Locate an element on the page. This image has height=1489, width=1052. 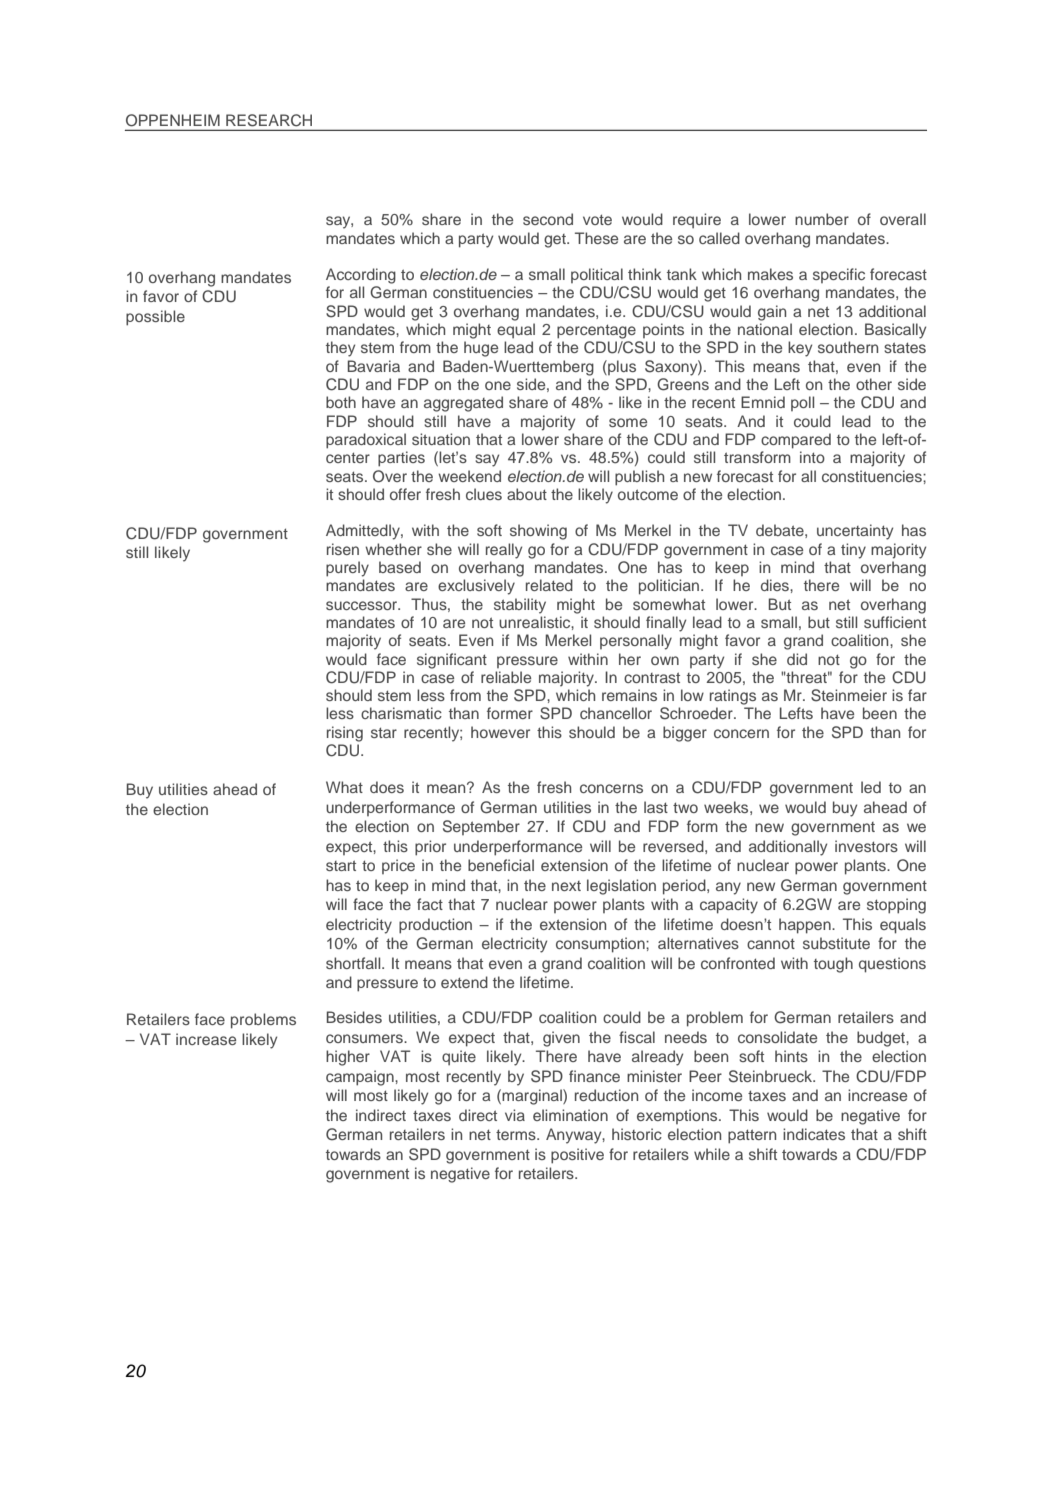
did is located at coordinates (797, 659).
